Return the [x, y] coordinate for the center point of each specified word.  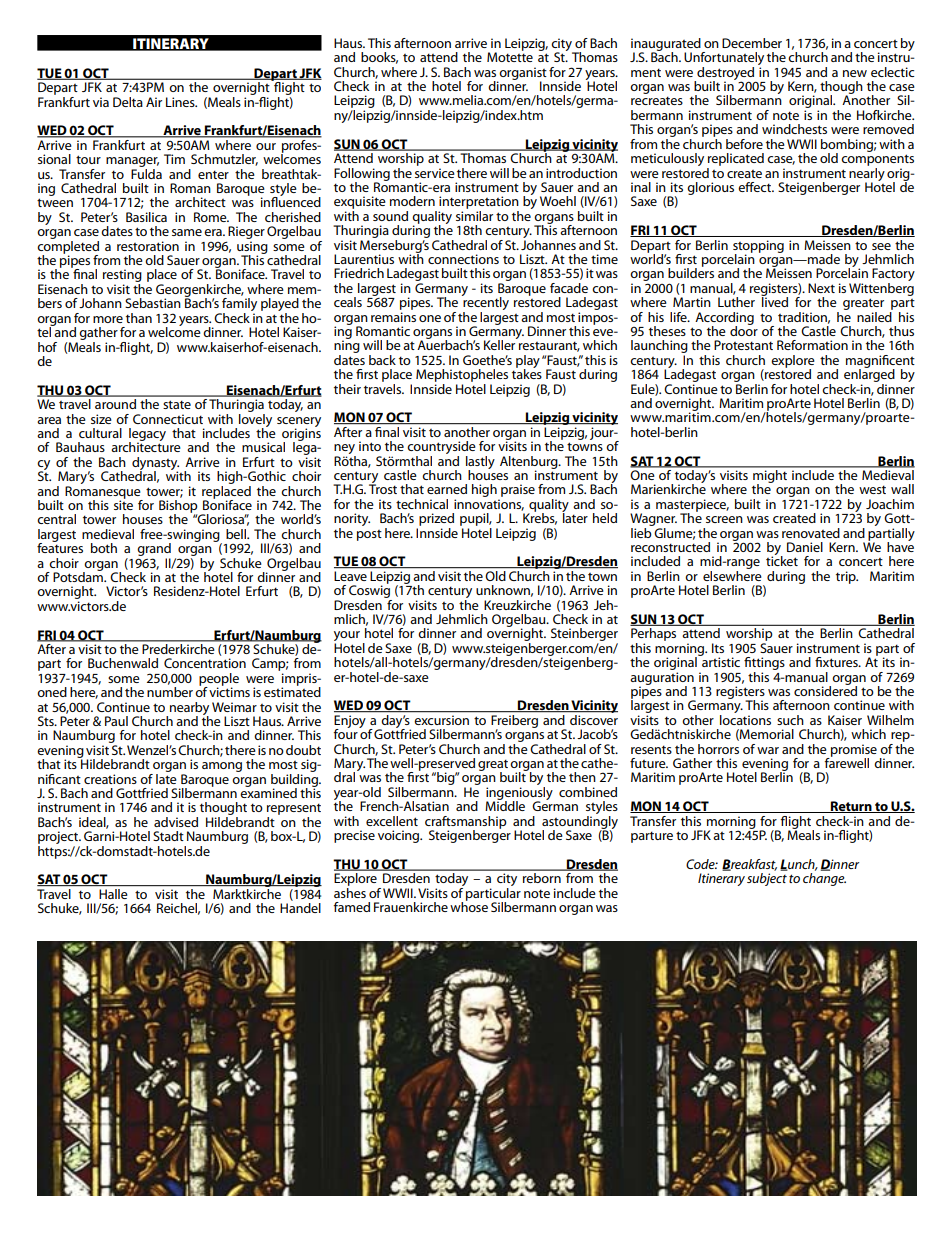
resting [122, 277]
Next [821, 288]
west [872, 489]
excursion [442, 720]
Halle [113, 894]
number [170, 692]
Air [154, 102]
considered [825, 690]
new [855, 73]
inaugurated [667, 45]
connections [463, 259]
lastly [480, 463]
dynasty [155, 464]
